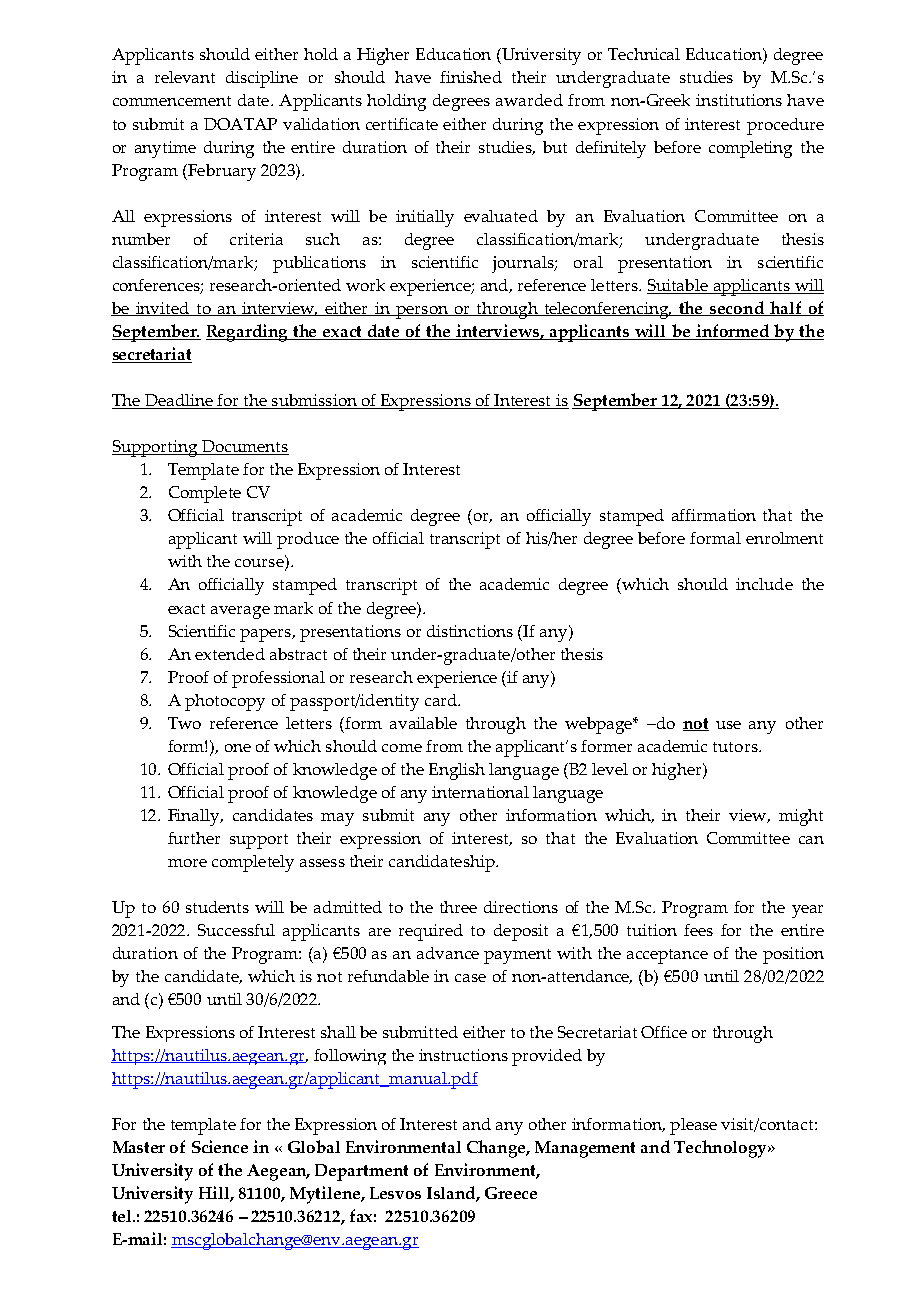 This image has width=924, height=1307. Describe the element at coordinates (244, 447) in the image. I see `Documents` at that location.
